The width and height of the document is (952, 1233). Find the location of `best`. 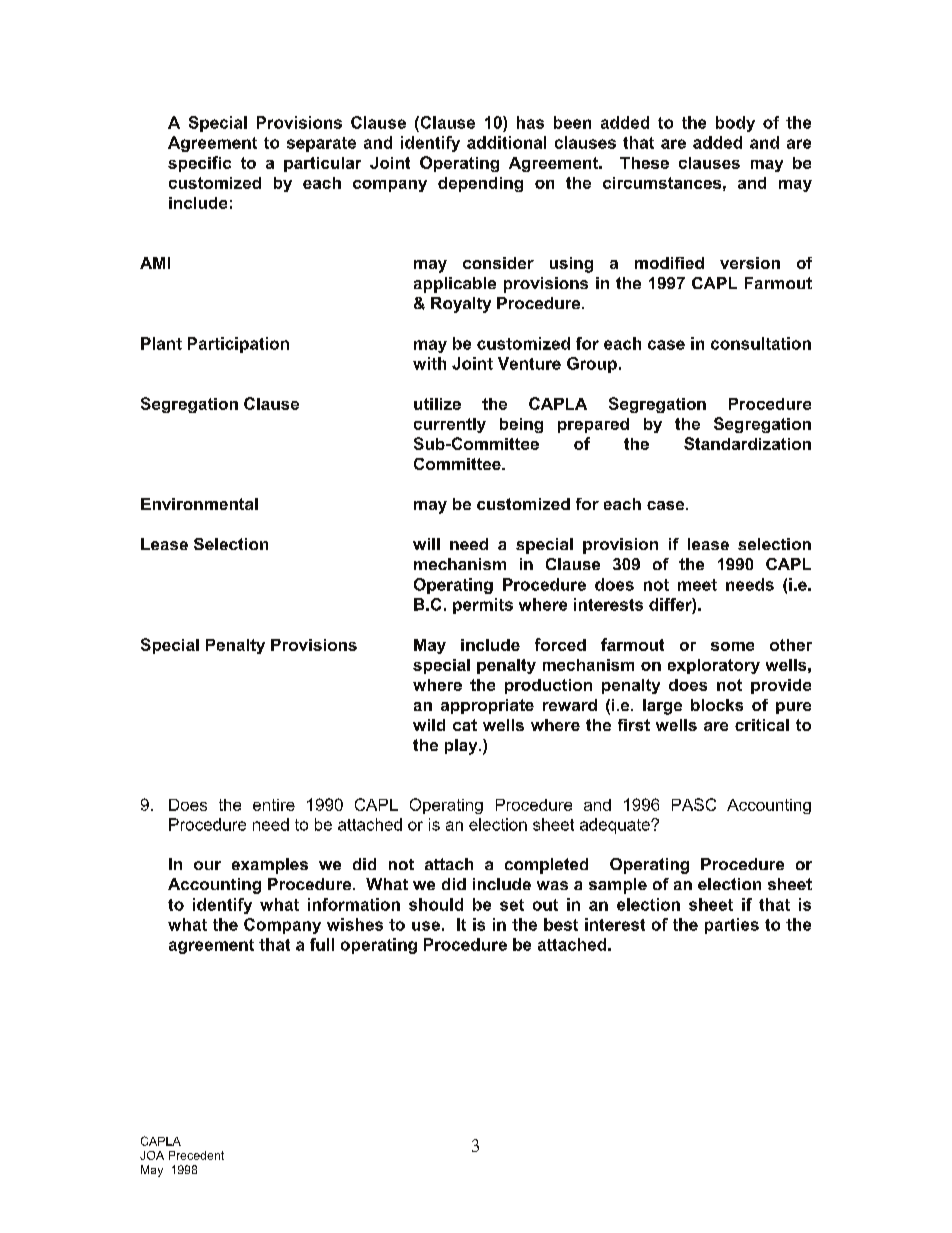

best is located at coordinates (561, 924).
